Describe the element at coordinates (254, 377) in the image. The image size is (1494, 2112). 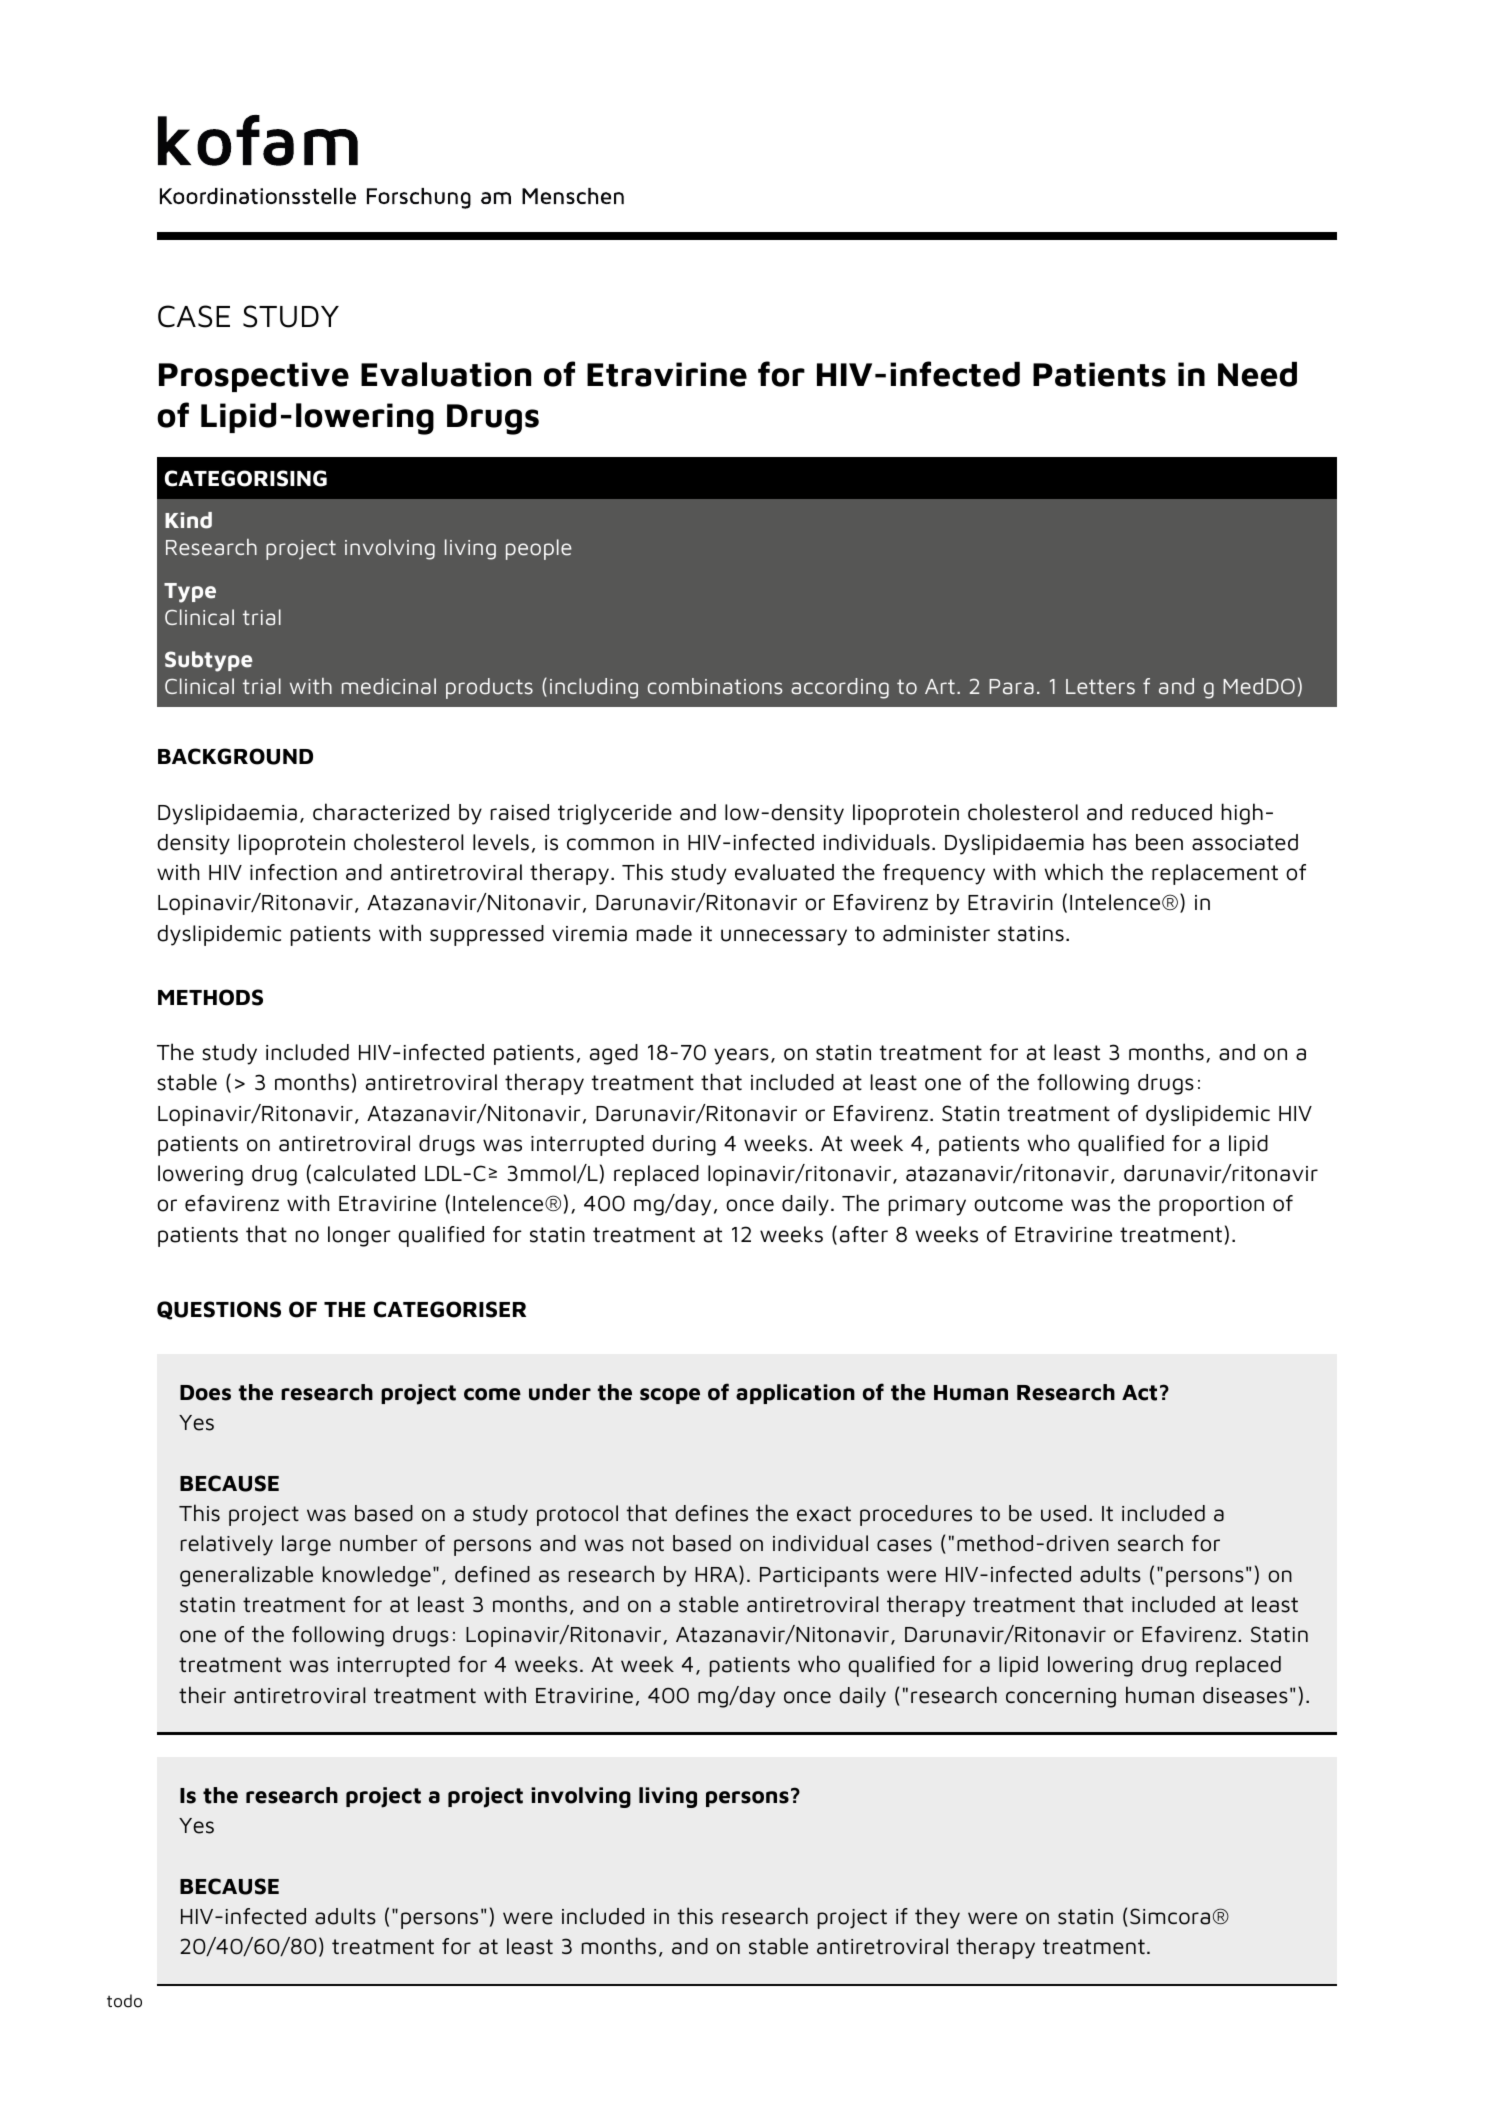
I see `Prospective` at that location.
